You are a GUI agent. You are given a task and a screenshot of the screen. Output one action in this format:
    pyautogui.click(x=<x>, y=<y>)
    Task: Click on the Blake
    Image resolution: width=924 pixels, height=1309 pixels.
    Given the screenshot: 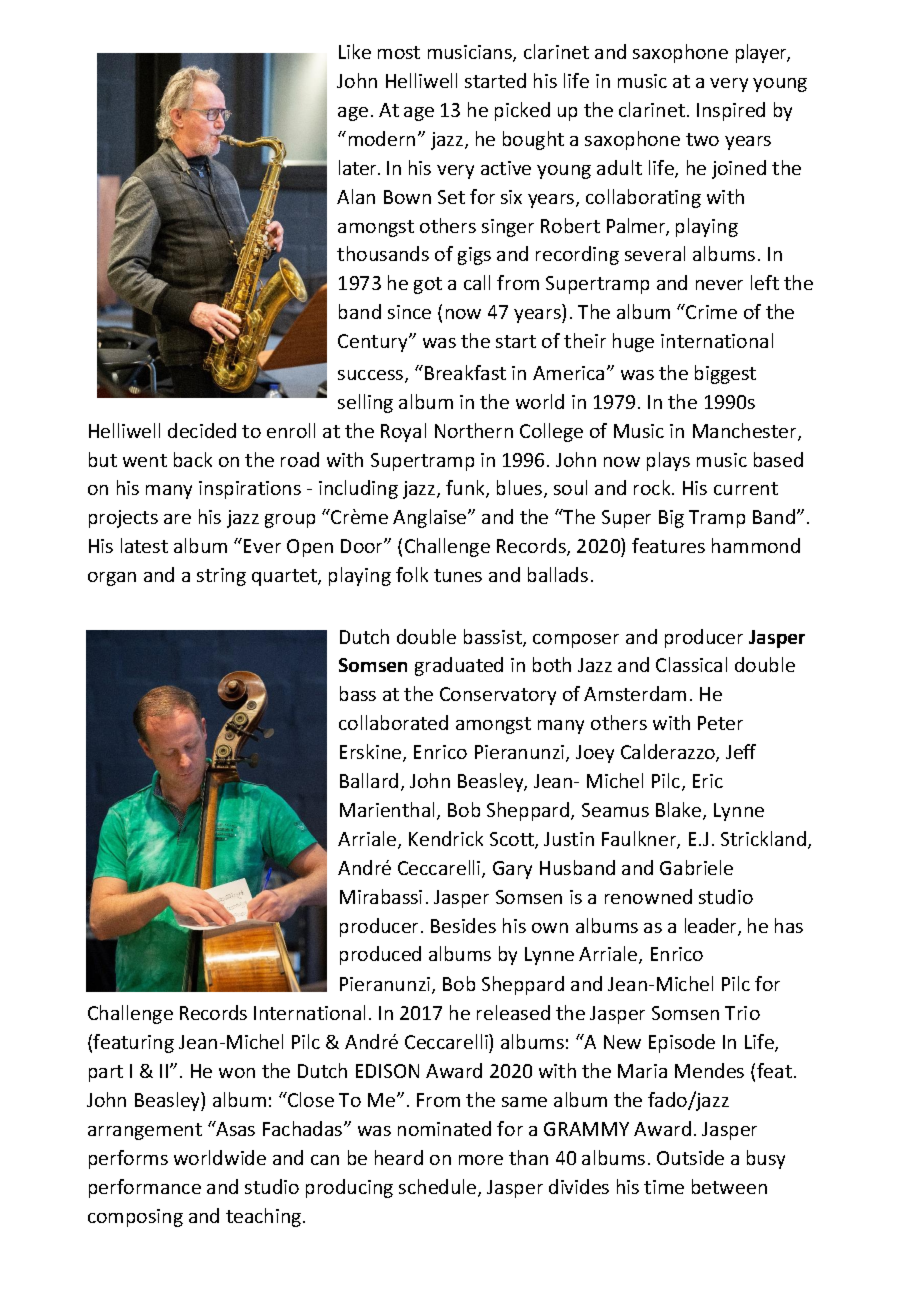 What is the action you would take?
    pyautogui.click(x=680, y=811)
